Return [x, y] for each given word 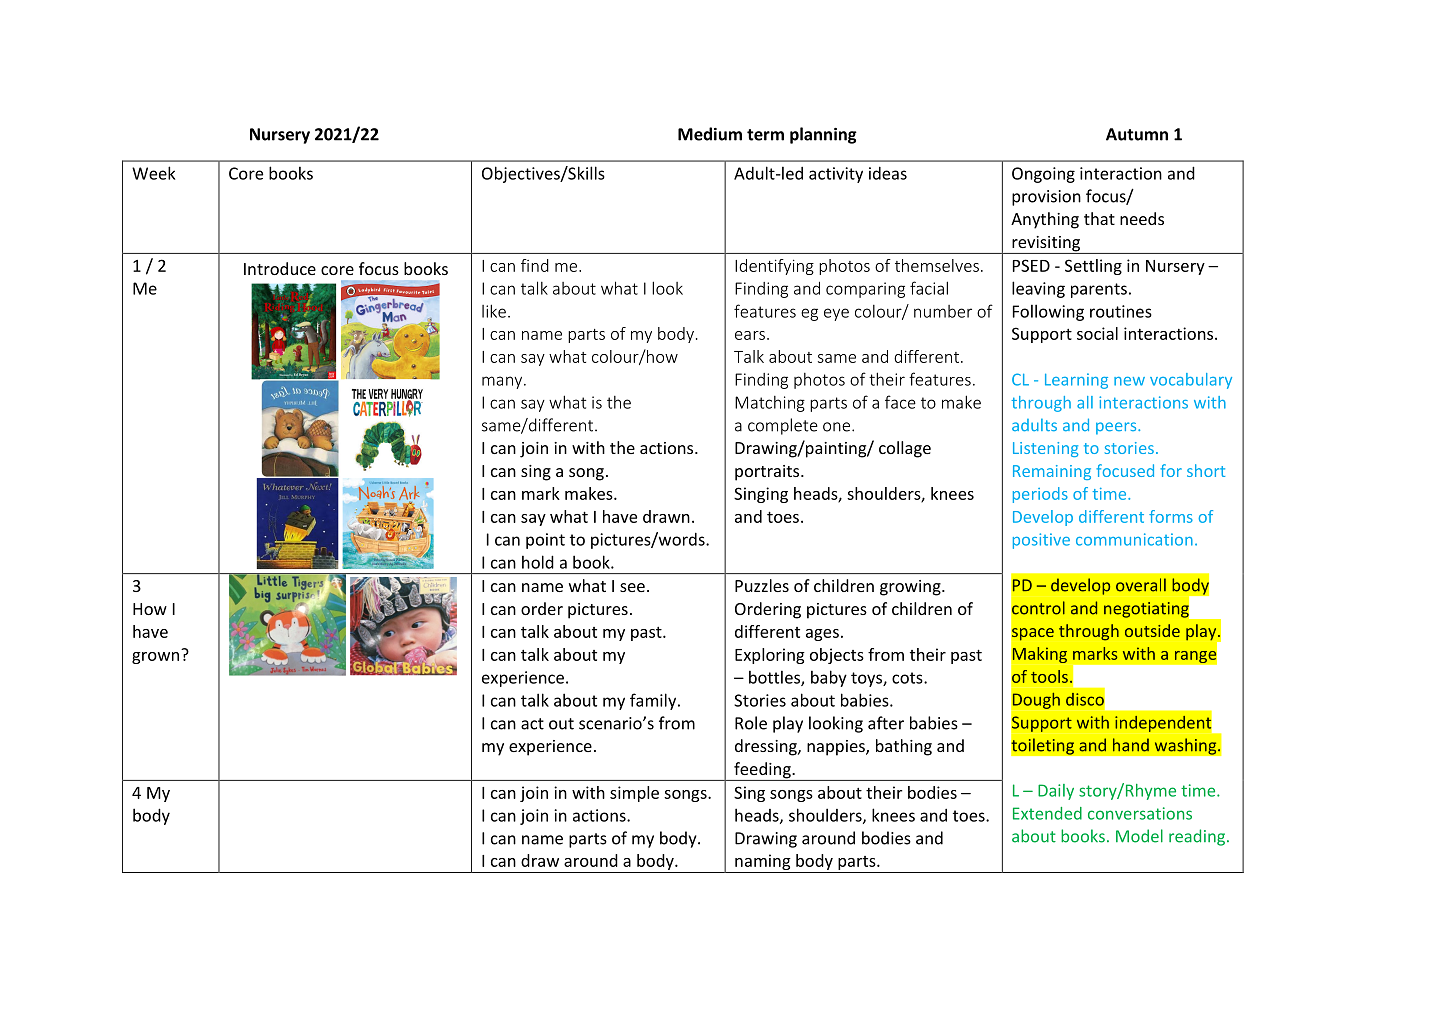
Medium [710, 134]
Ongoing [1043, 175]
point [545, 541]
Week [154, 173]
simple [634, 794]
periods [1040, 495]
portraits [768, 473]
